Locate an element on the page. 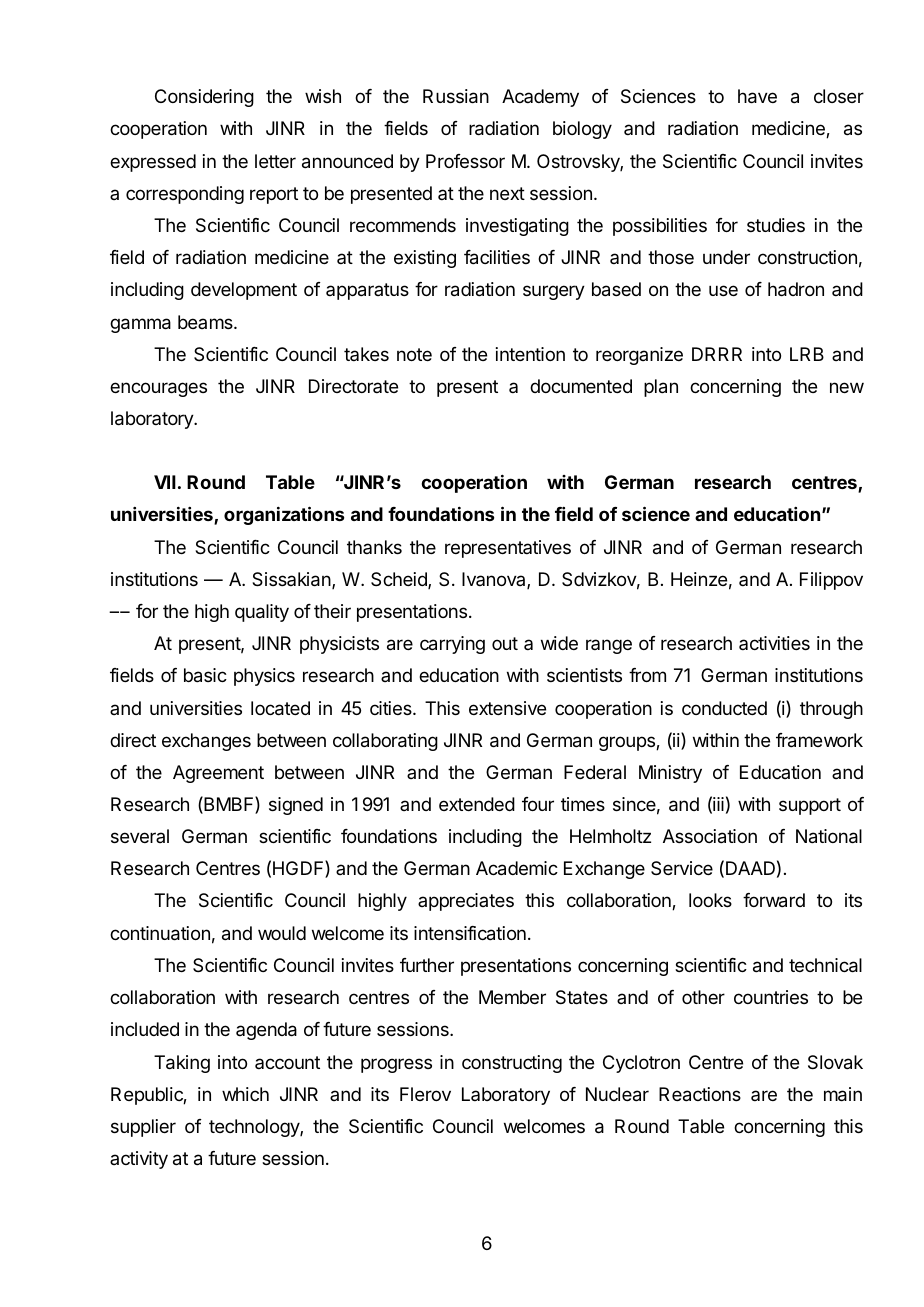  Academic is located at coordinates (517, 868).
